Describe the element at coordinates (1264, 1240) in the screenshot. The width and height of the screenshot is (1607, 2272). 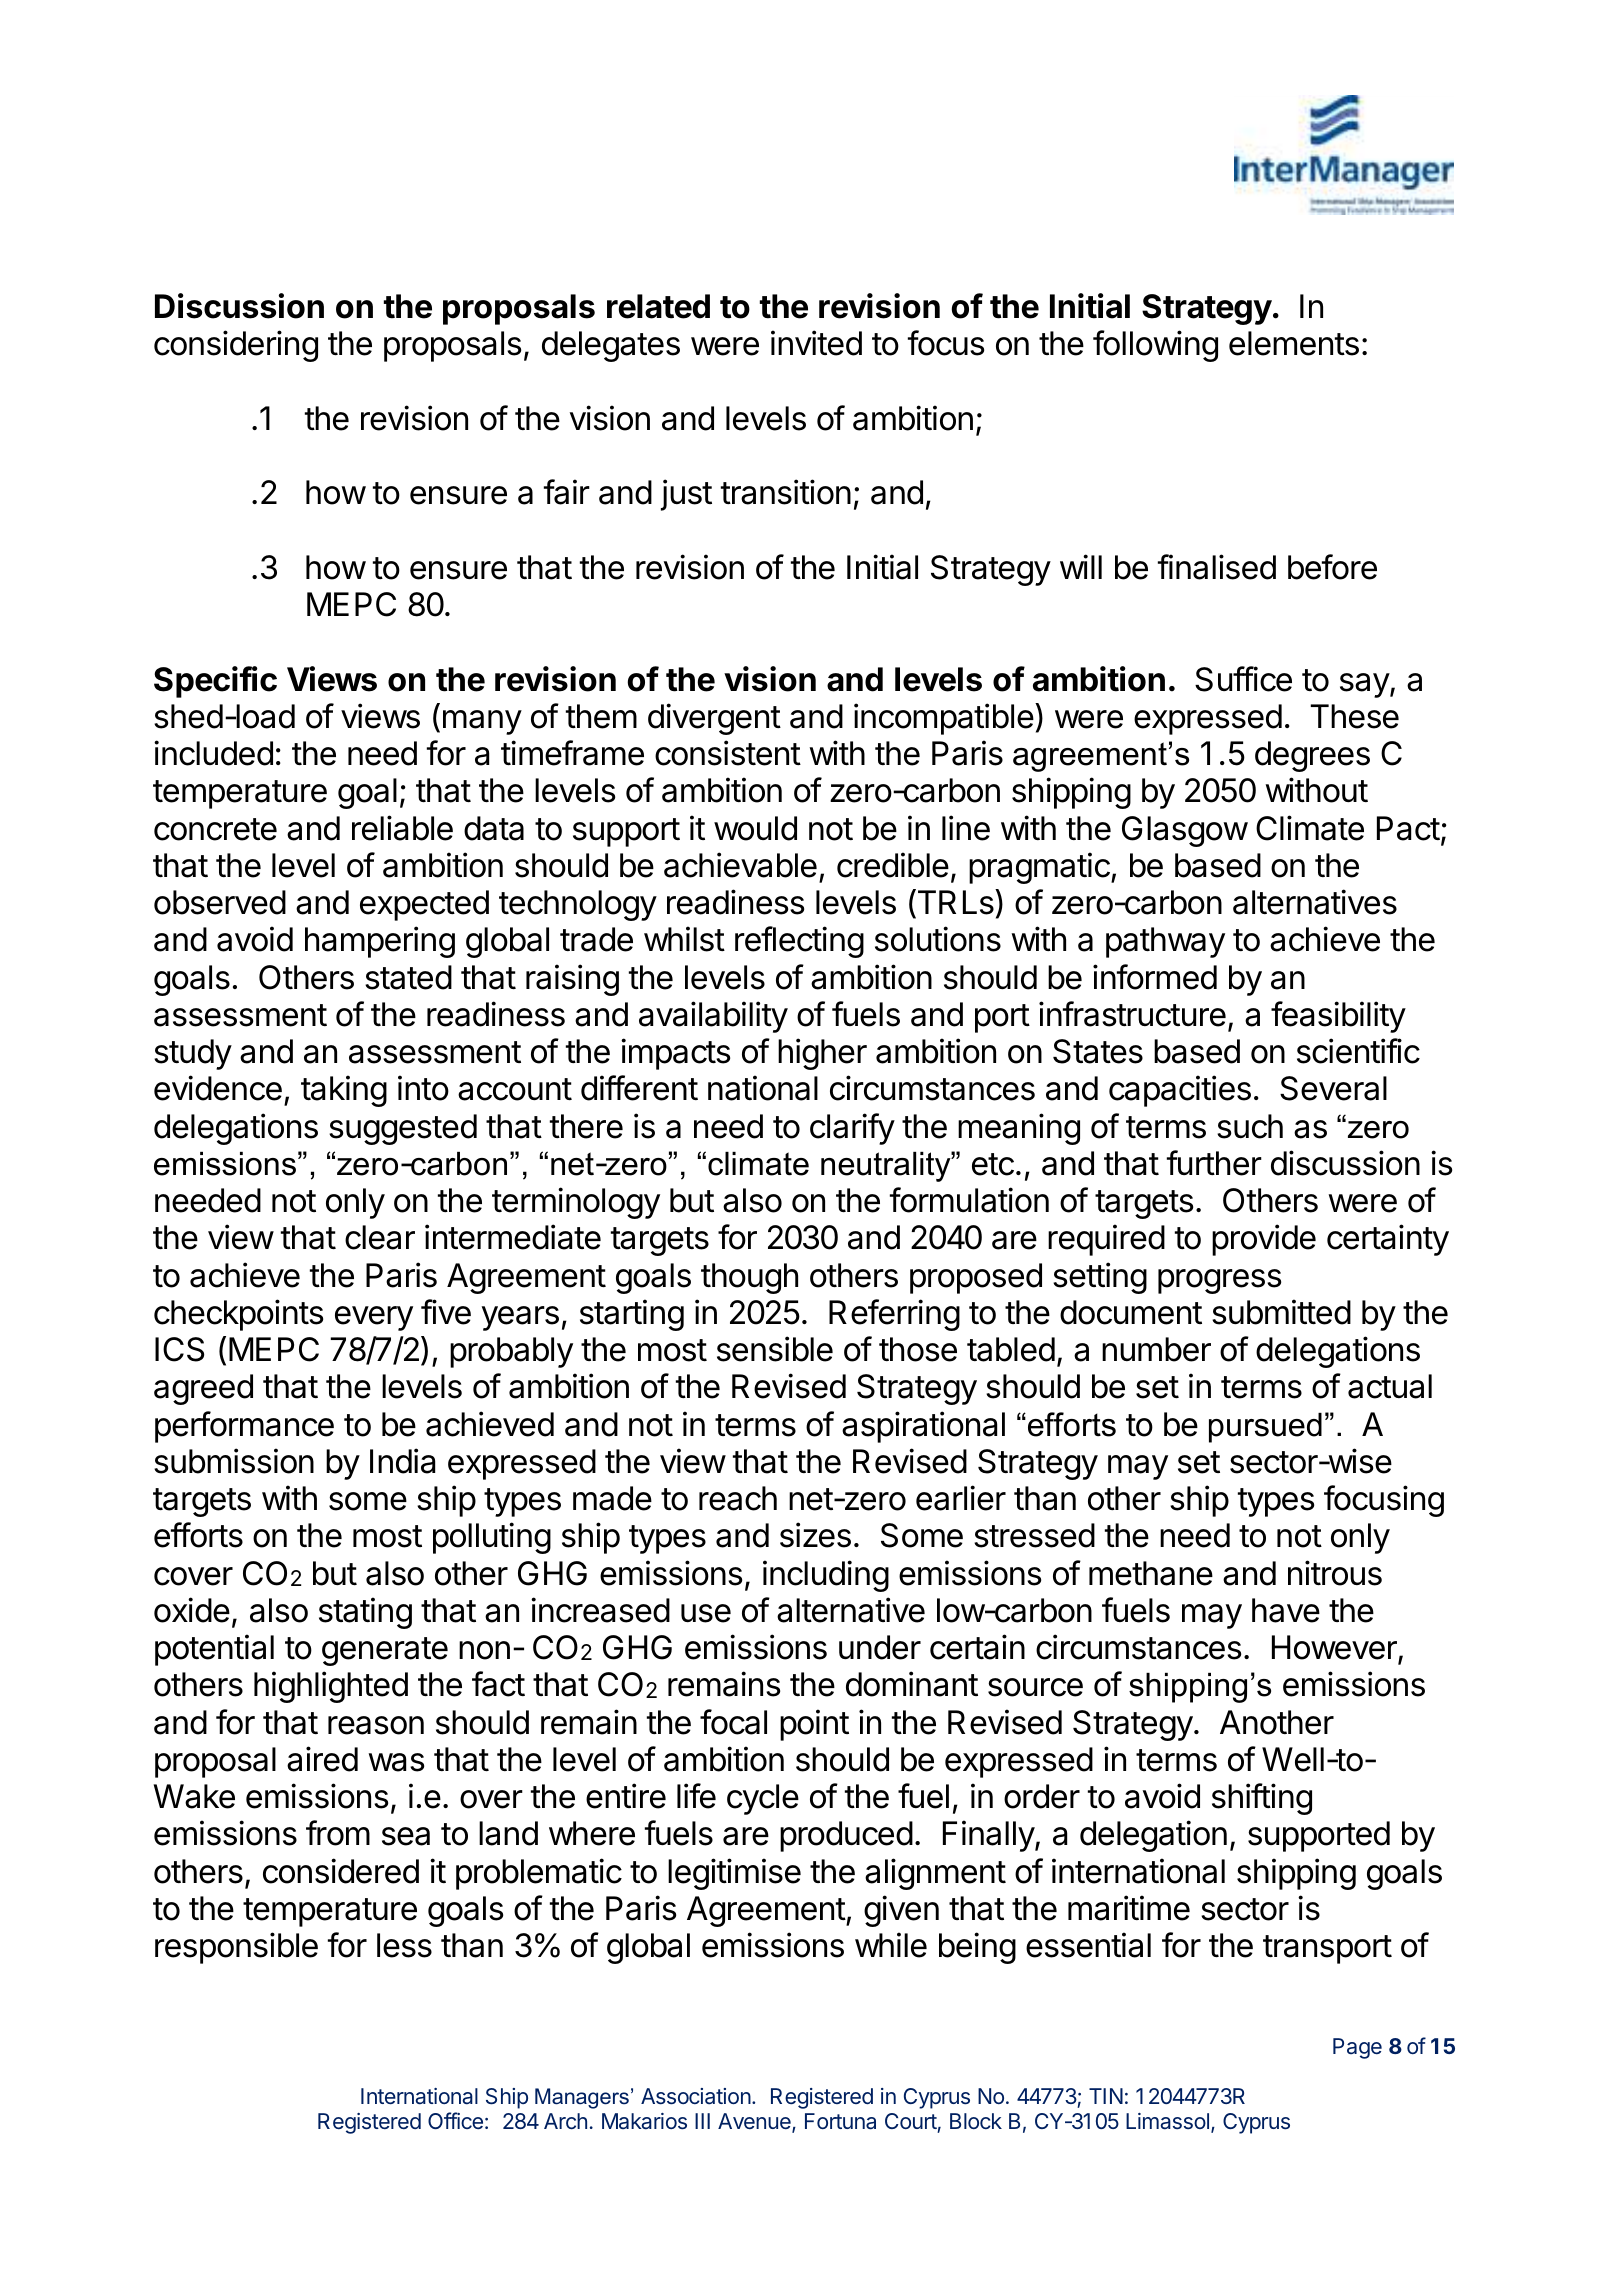
I see `provide` at that location.
